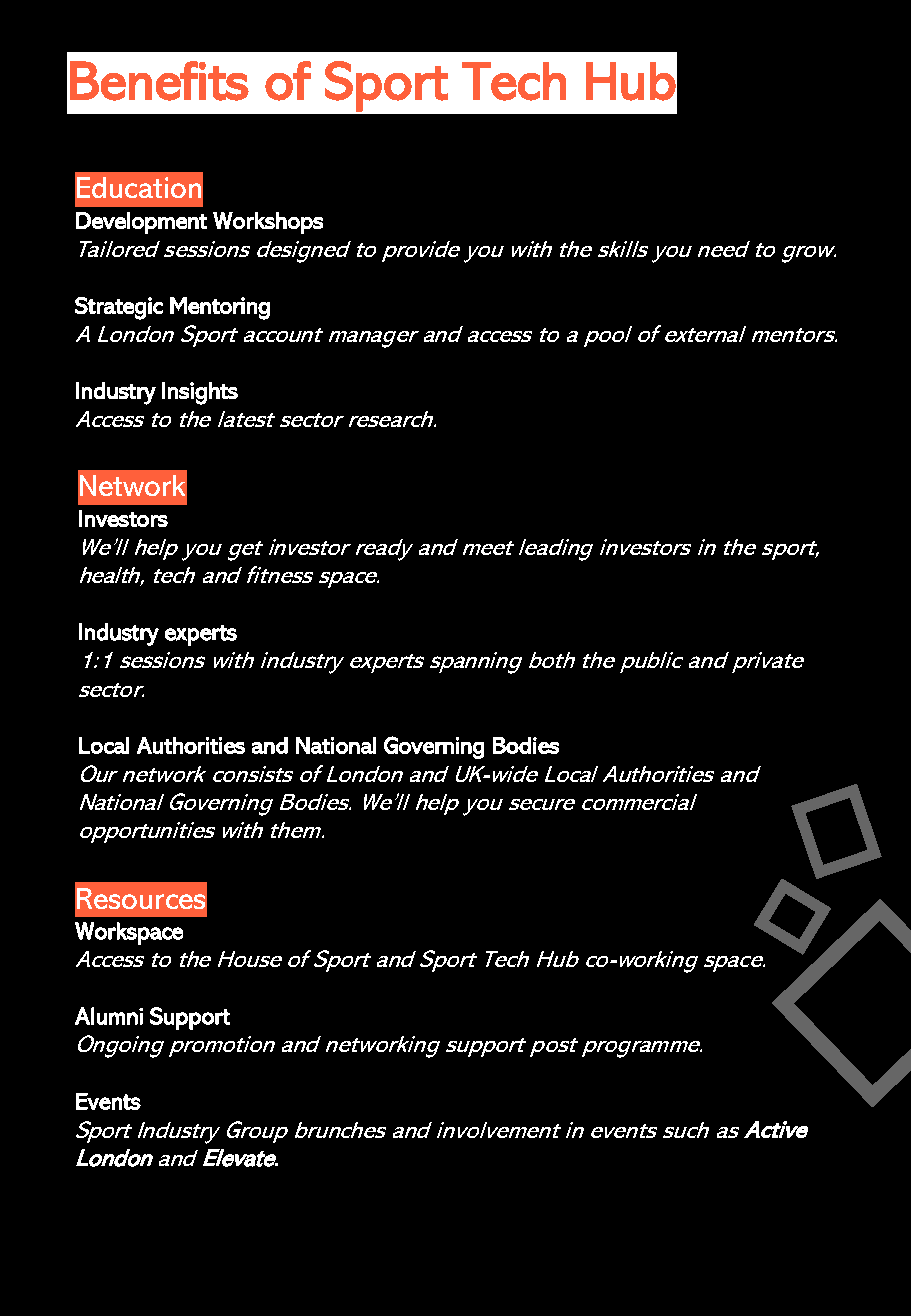 This image has width=911, height=1316. I want to click on Alumni, so click(109, 1016).
